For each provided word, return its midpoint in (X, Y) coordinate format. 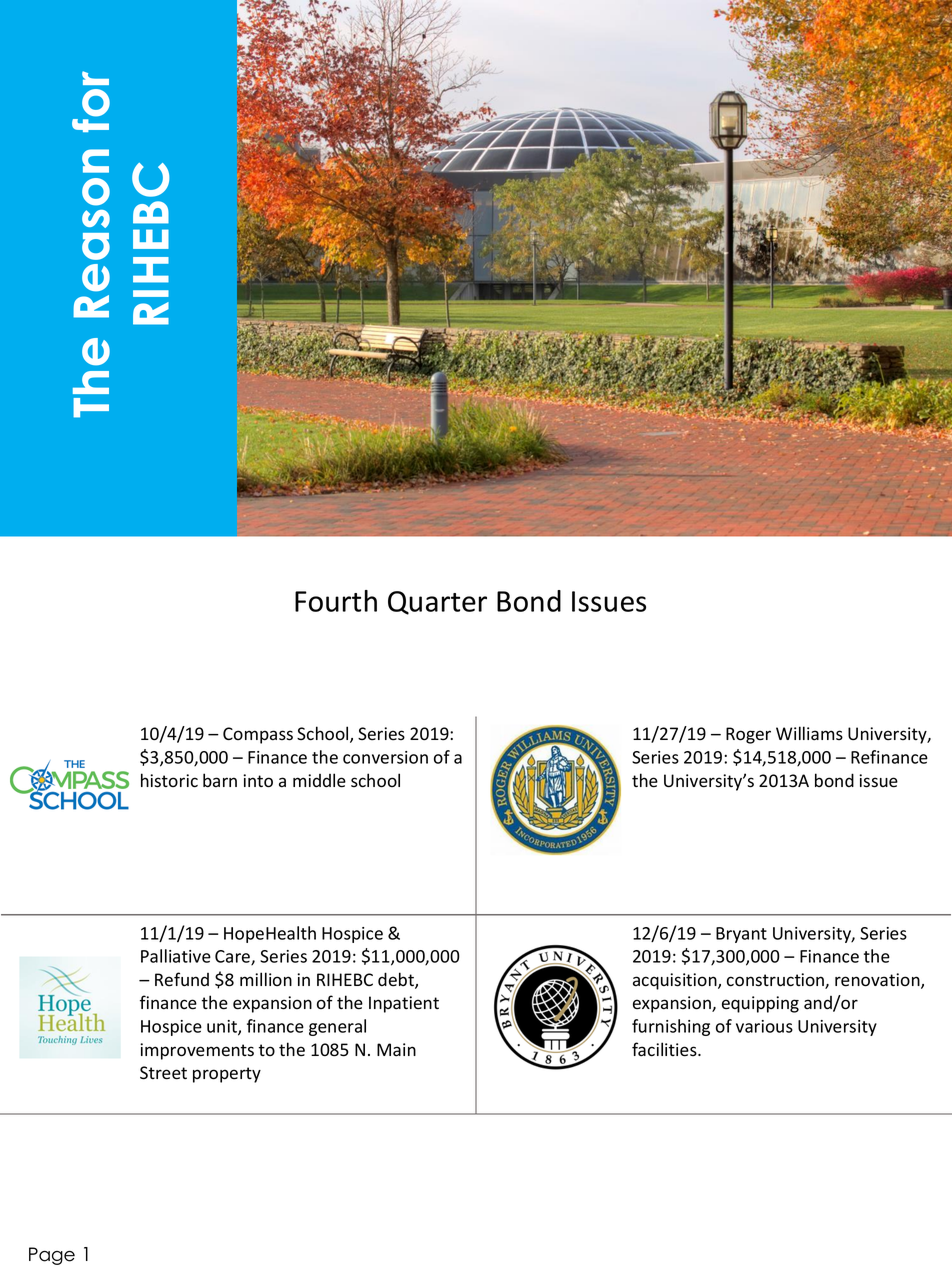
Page (52, 1256)
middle (319, 780)
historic (169, 780)
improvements (197, 1051)
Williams (809, 733)
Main (396, 1050)
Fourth (336, 601)
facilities (665, 1049)
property (227, 1075)
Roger (748, 735)
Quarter (437, 603)
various (764, 1026)
